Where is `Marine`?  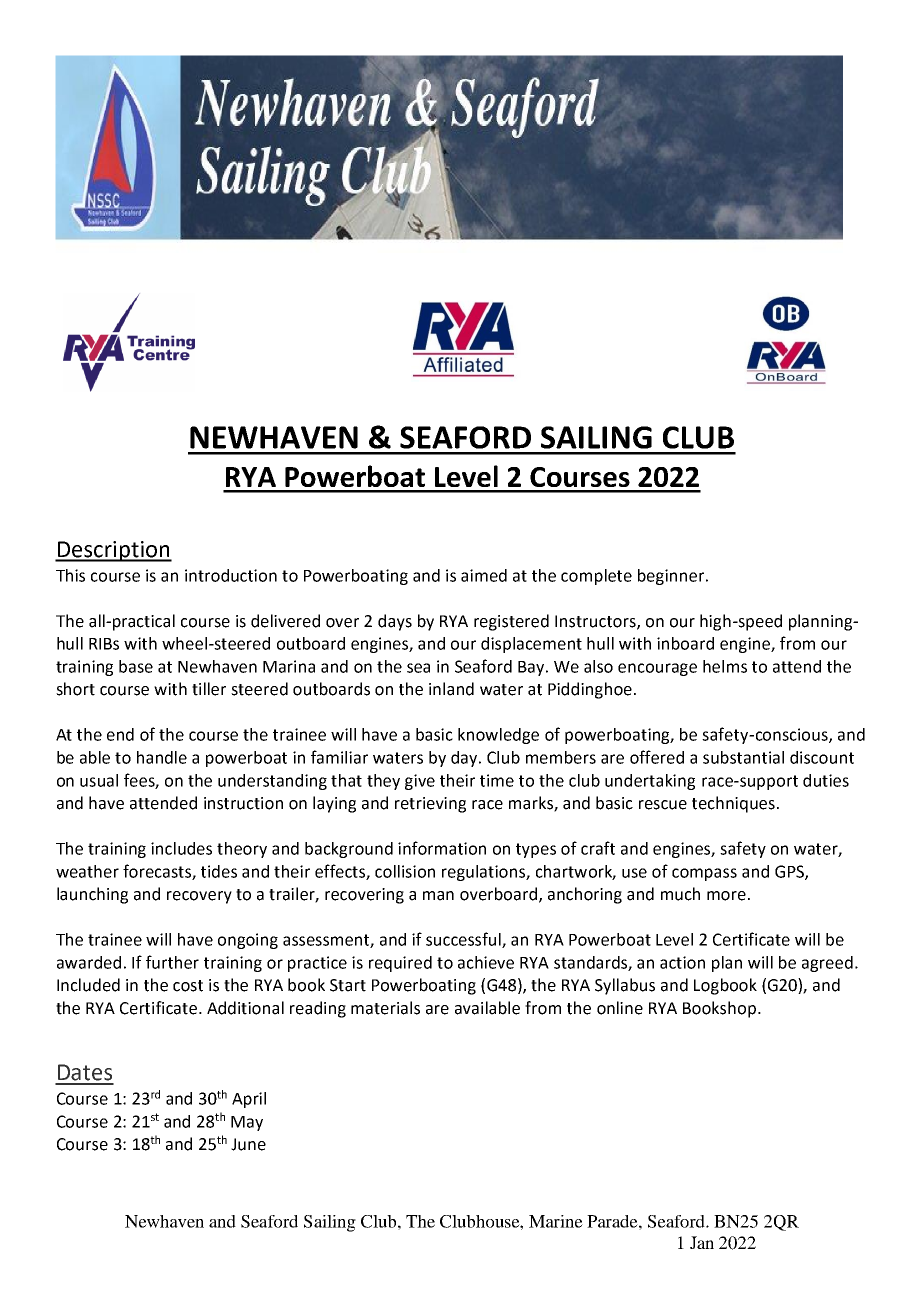 Marine is located at coordinates (556, 1221).
